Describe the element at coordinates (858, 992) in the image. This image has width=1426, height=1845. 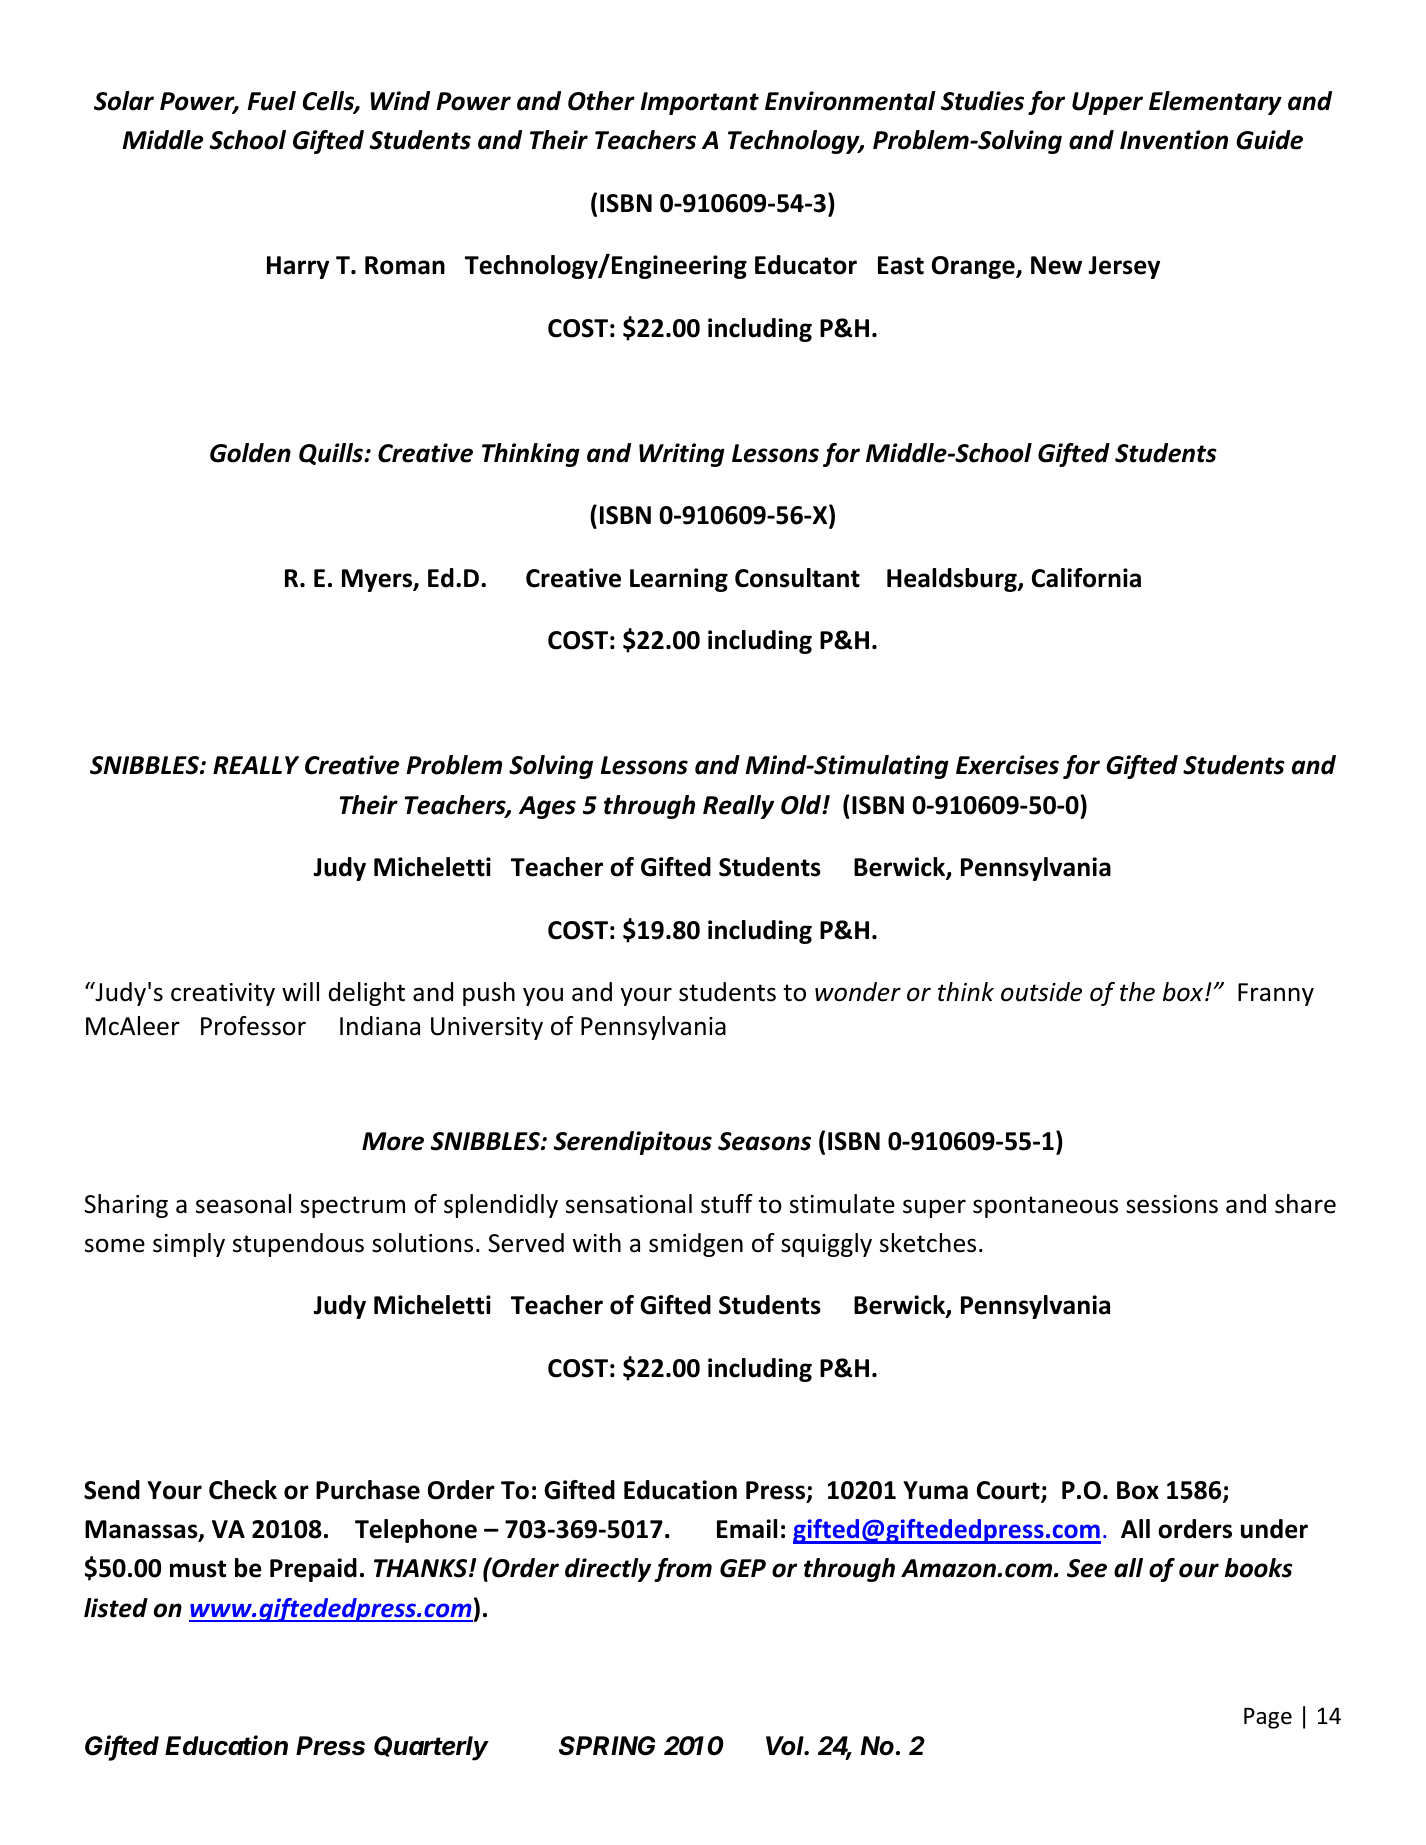
I see `wonder` at that location.
